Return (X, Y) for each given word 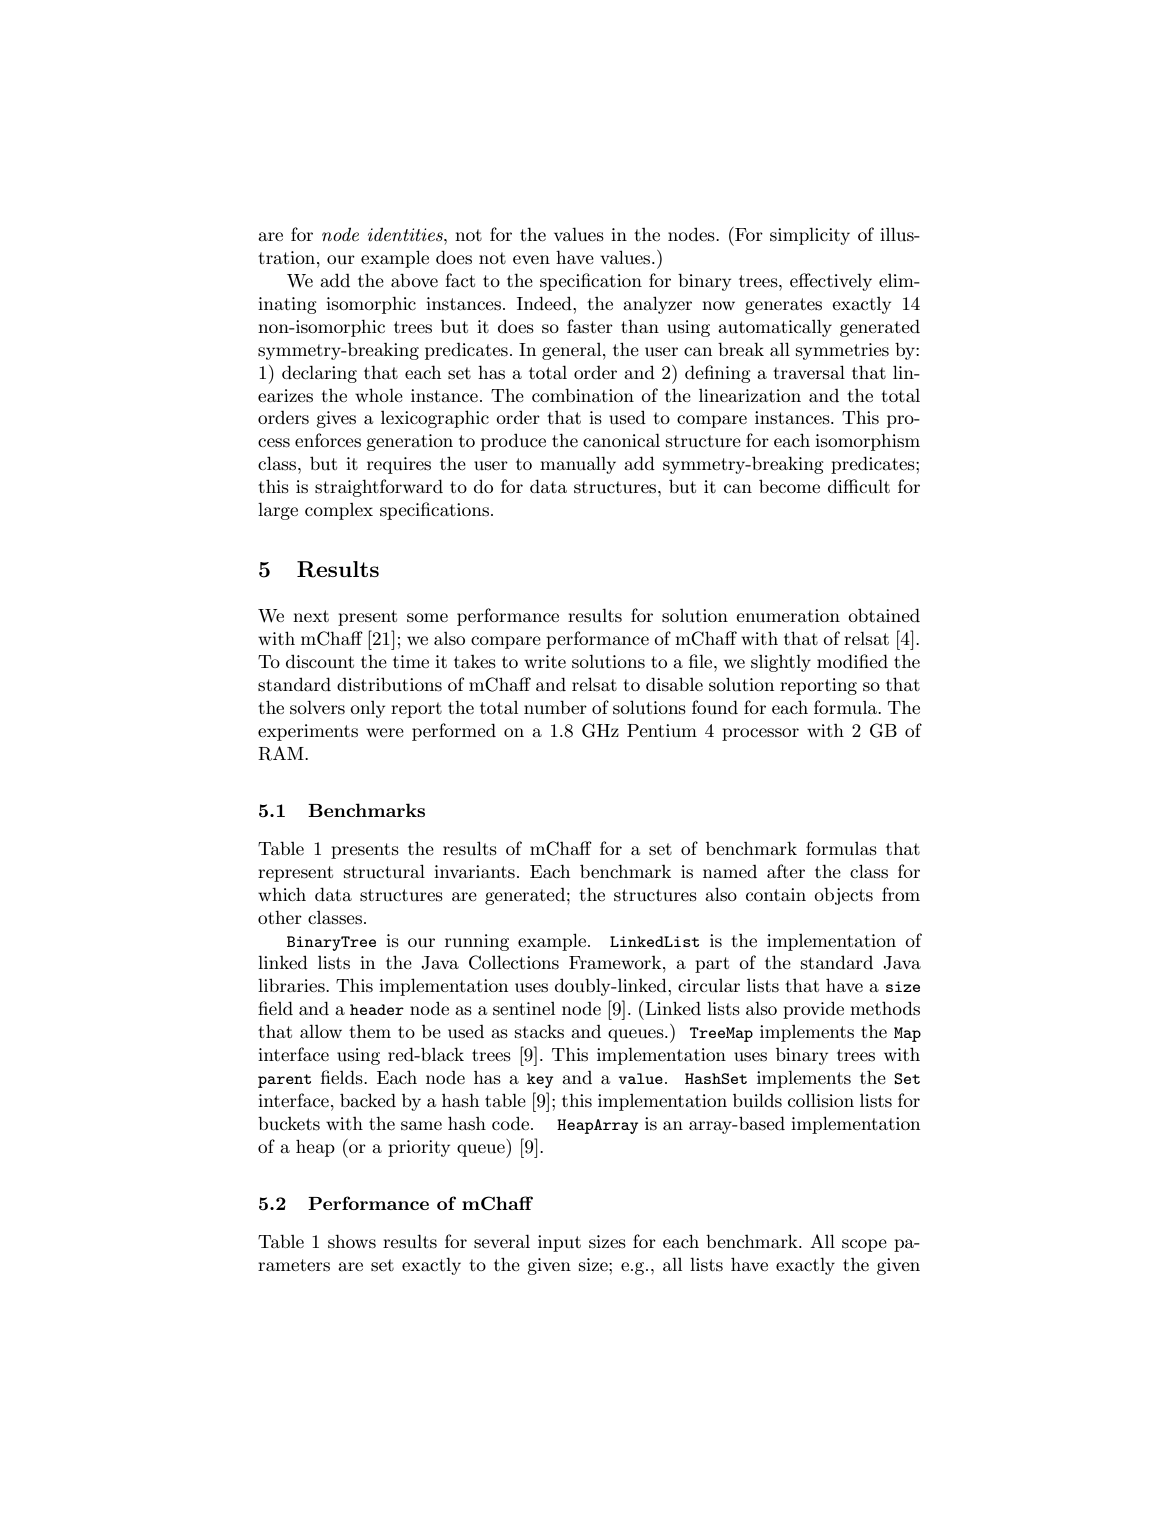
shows (352, 1241)
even (531, 259)
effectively (831, 282)
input (559, 1243)
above (414, 280)
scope (864, 1245)
